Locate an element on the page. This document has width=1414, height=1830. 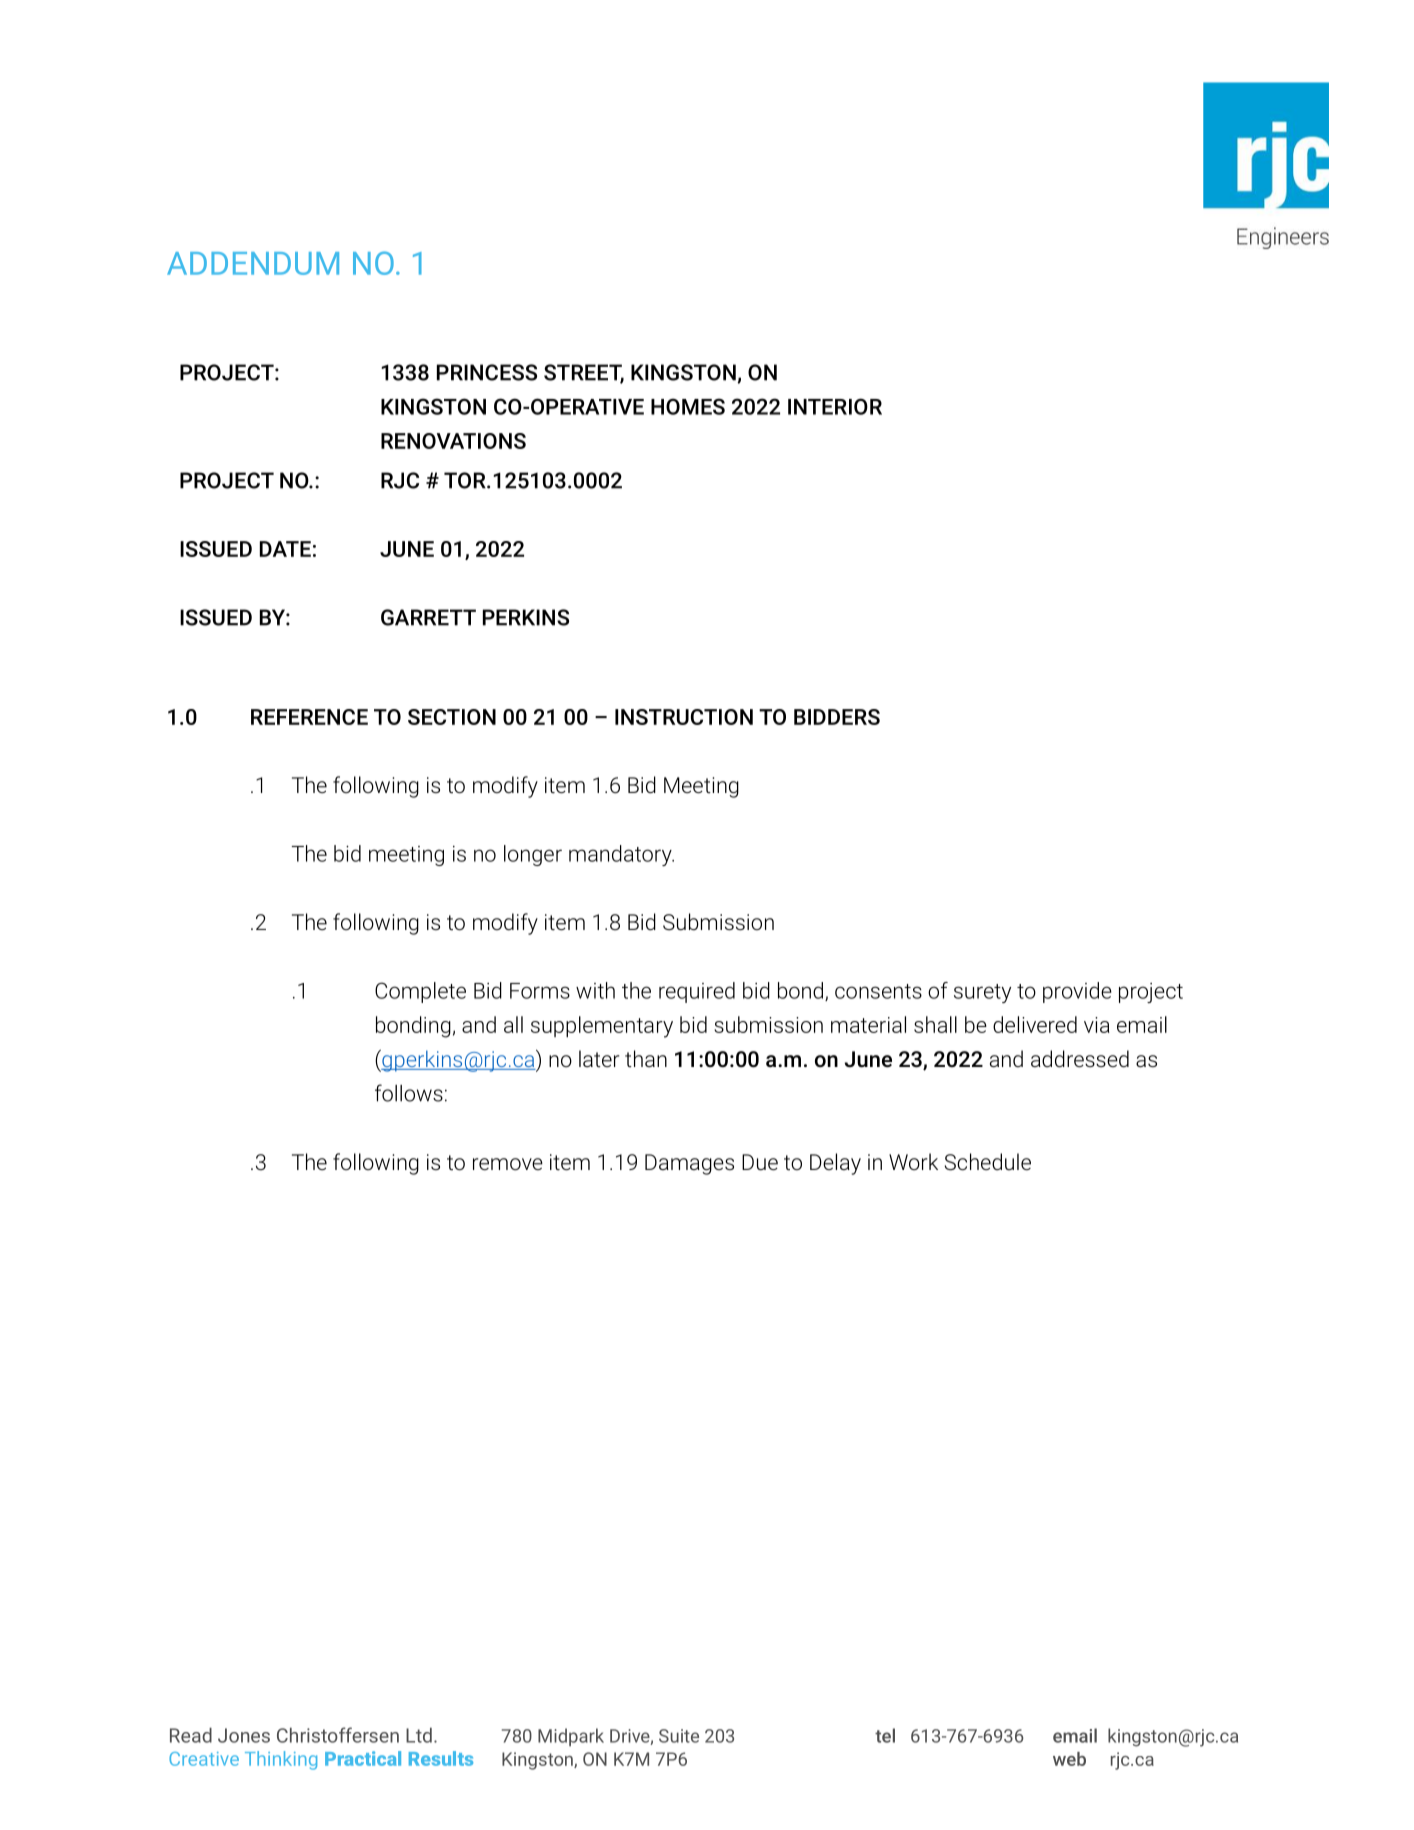
INTERIOR is located at coordinates (835, 406).
